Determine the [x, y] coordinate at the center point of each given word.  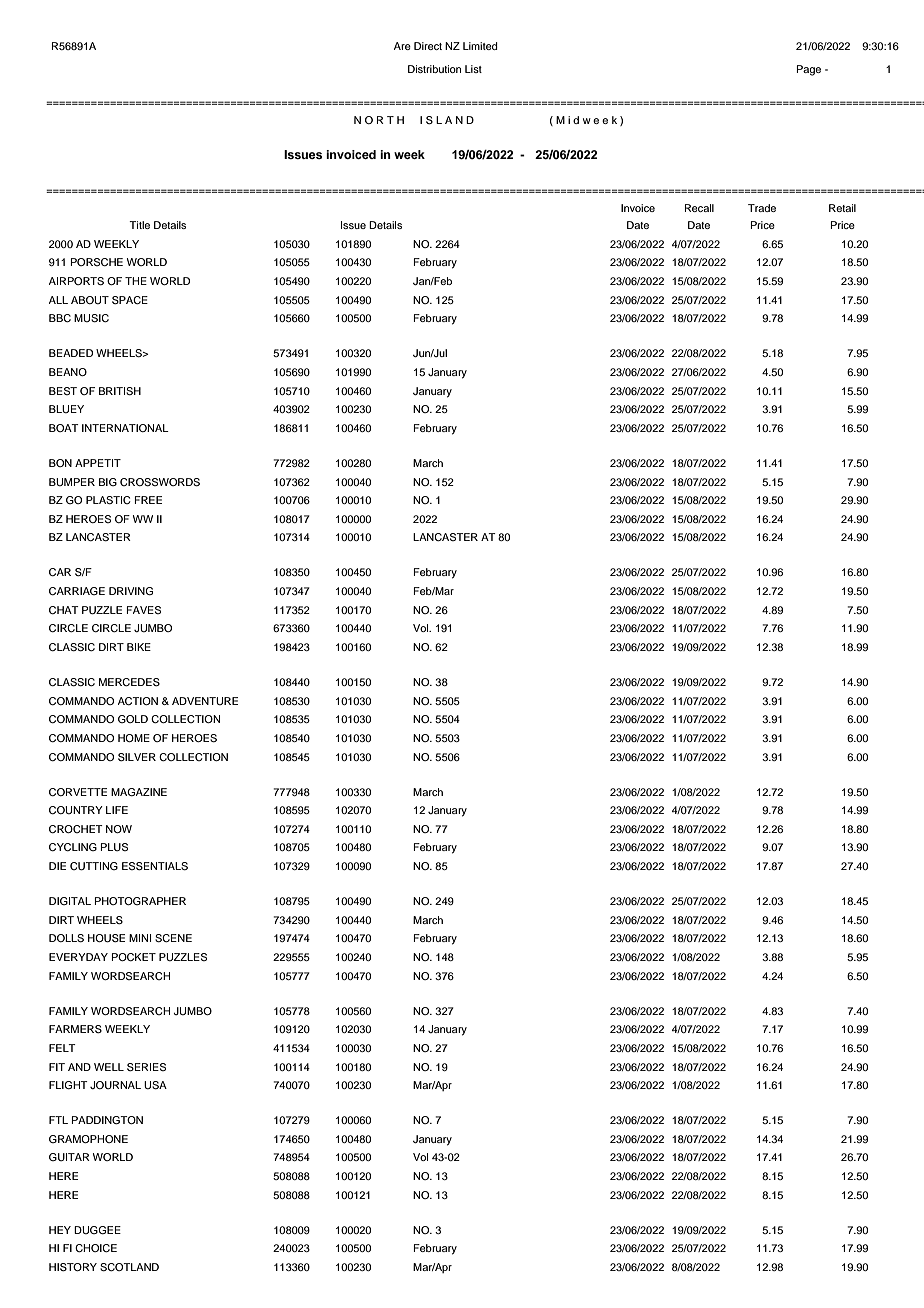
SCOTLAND [129, 1267]
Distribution [434, 69]
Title [139, 225]
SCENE [173, 938]
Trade [762, 208]
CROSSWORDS [160, 482]
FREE [148, 500]
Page [809, 70]
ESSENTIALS [155, 866]
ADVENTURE [205, 701]
